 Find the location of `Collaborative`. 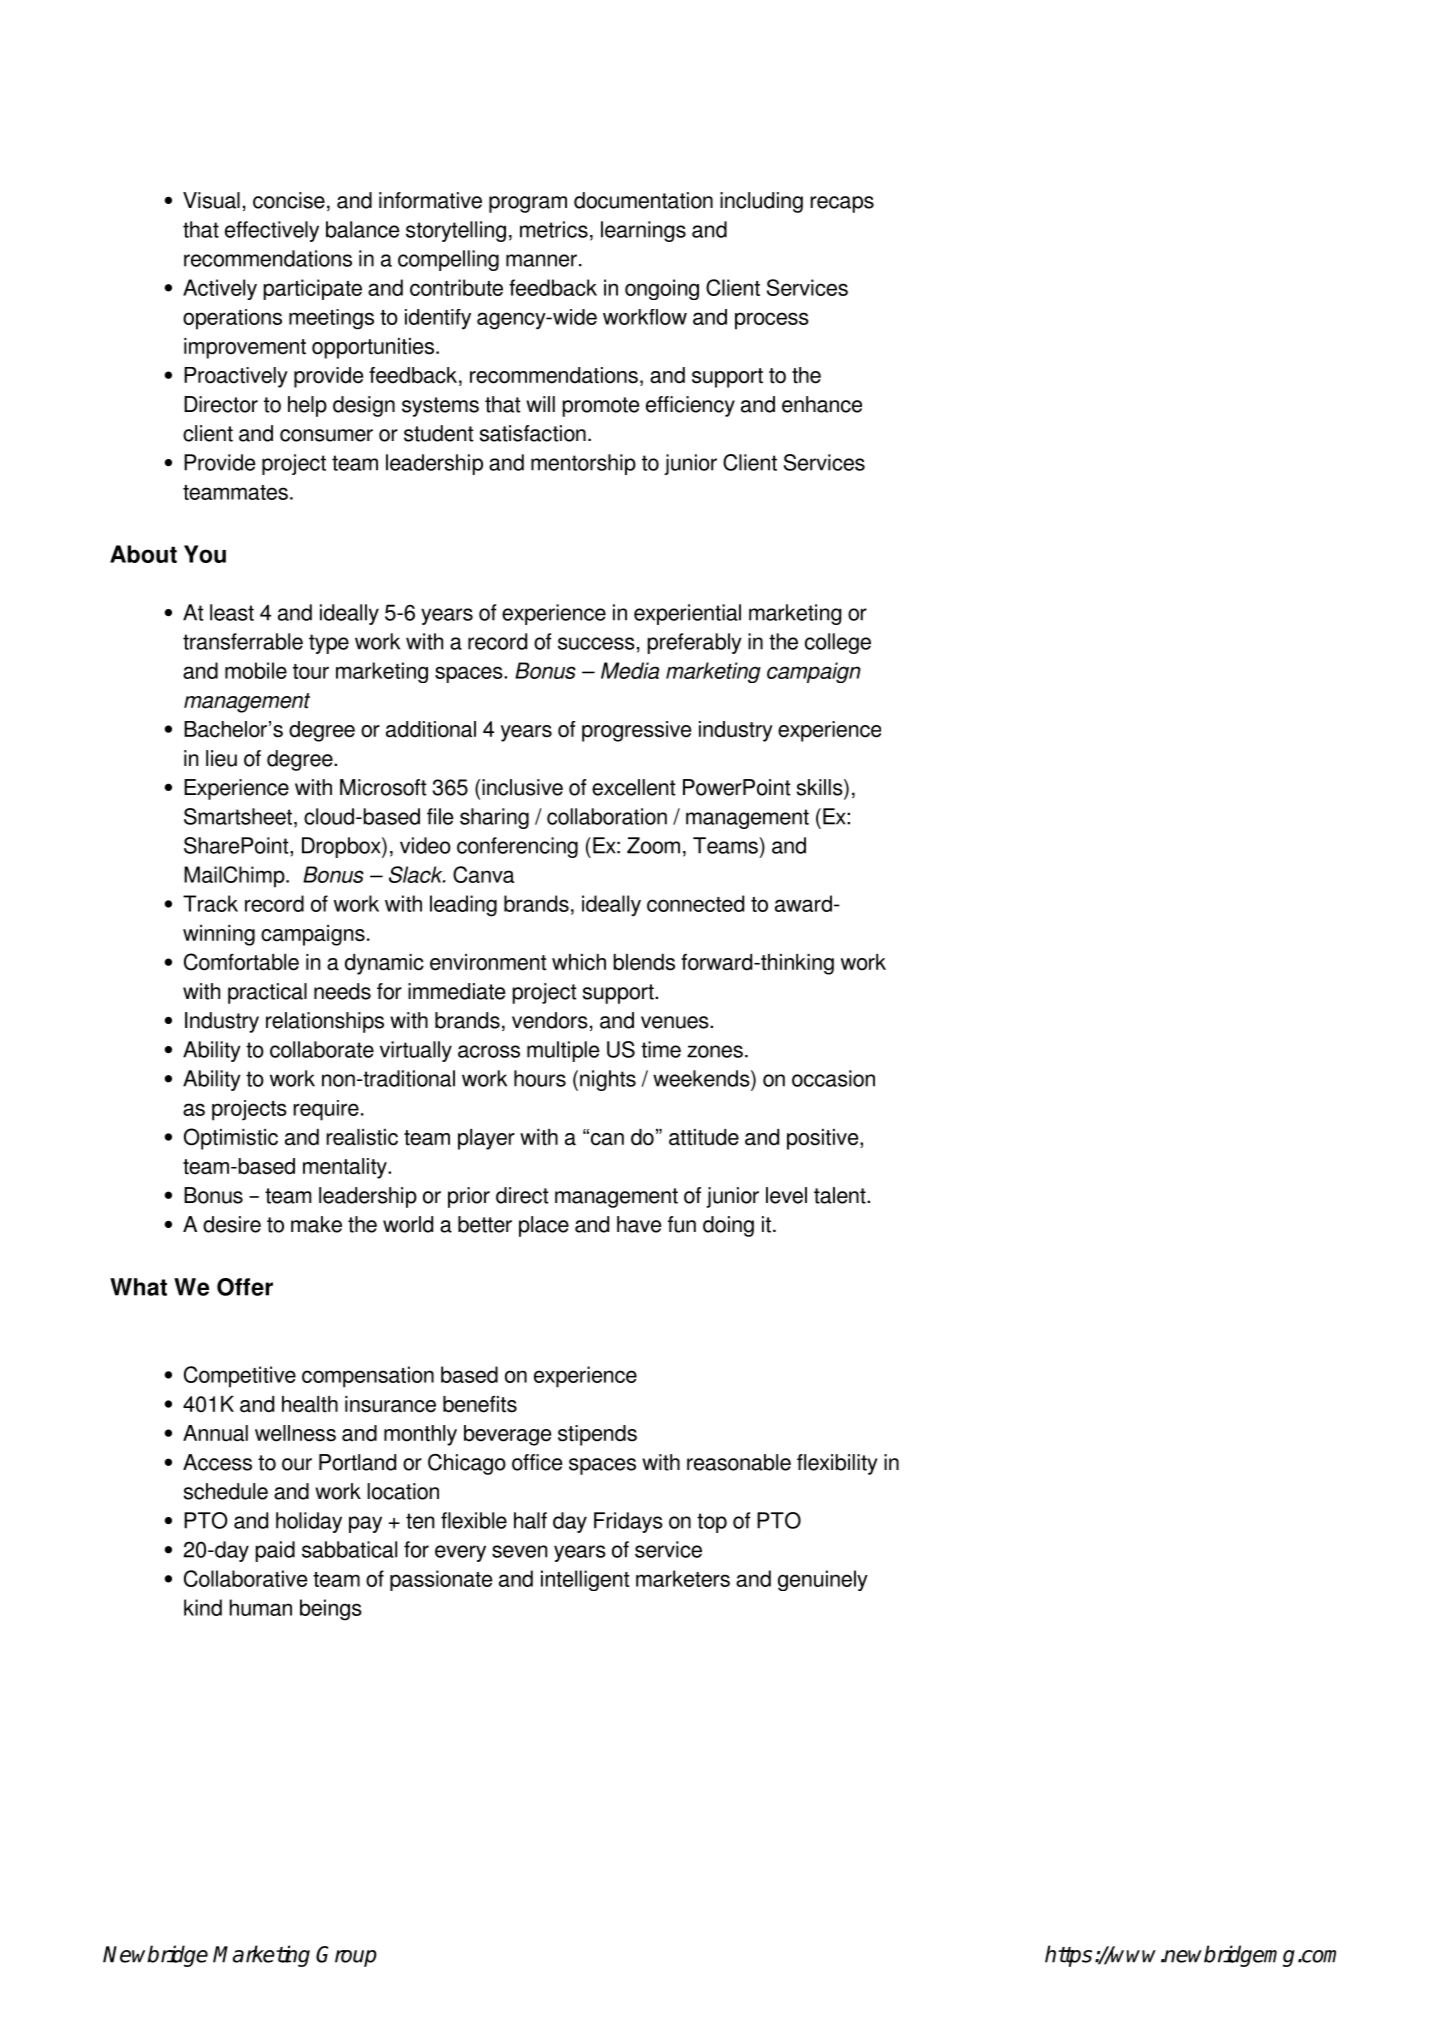

Collaborative is located at coordinates (245, 1578).
